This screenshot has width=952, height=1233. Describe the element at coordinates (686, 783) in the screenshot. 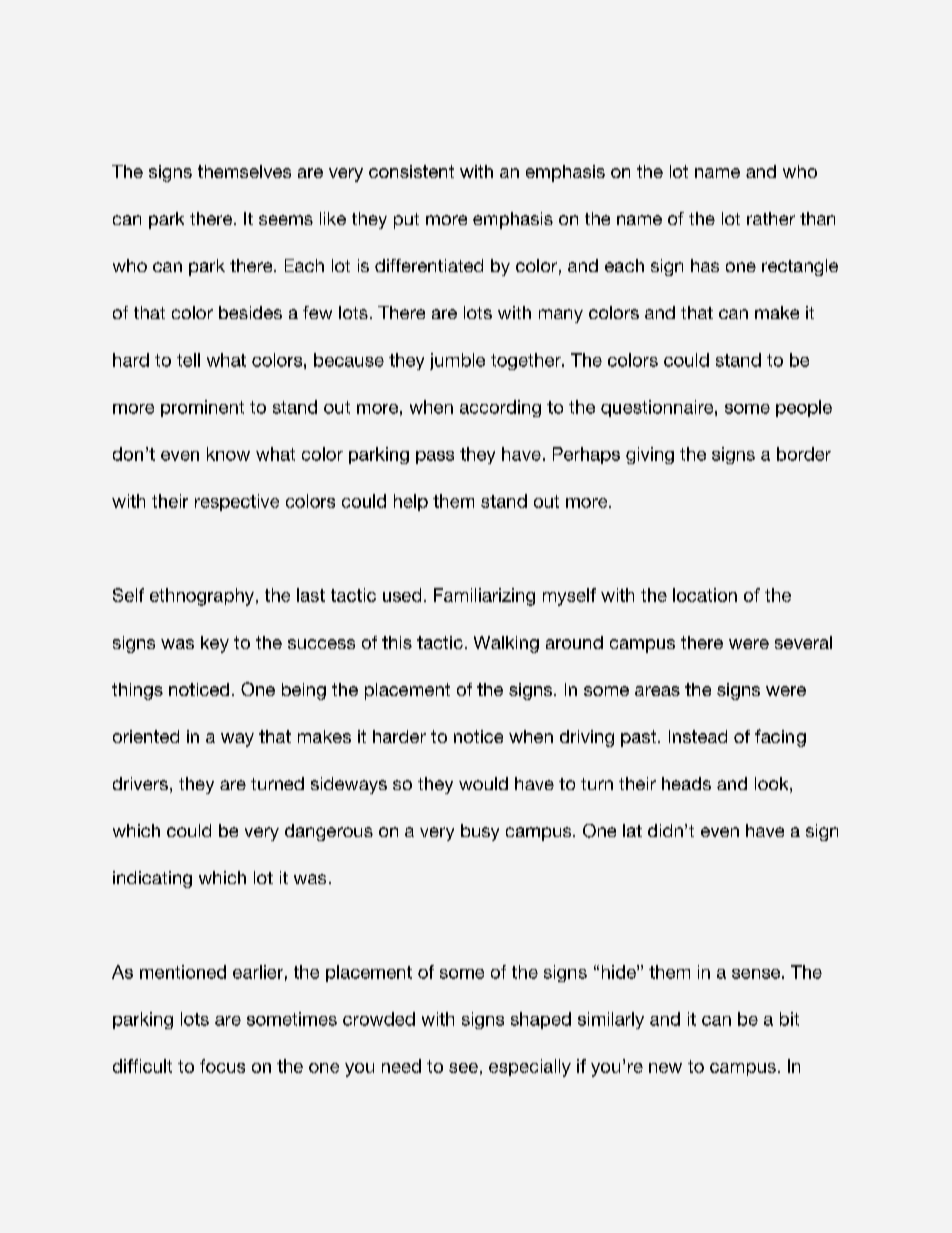

I see `heads` at that location.
